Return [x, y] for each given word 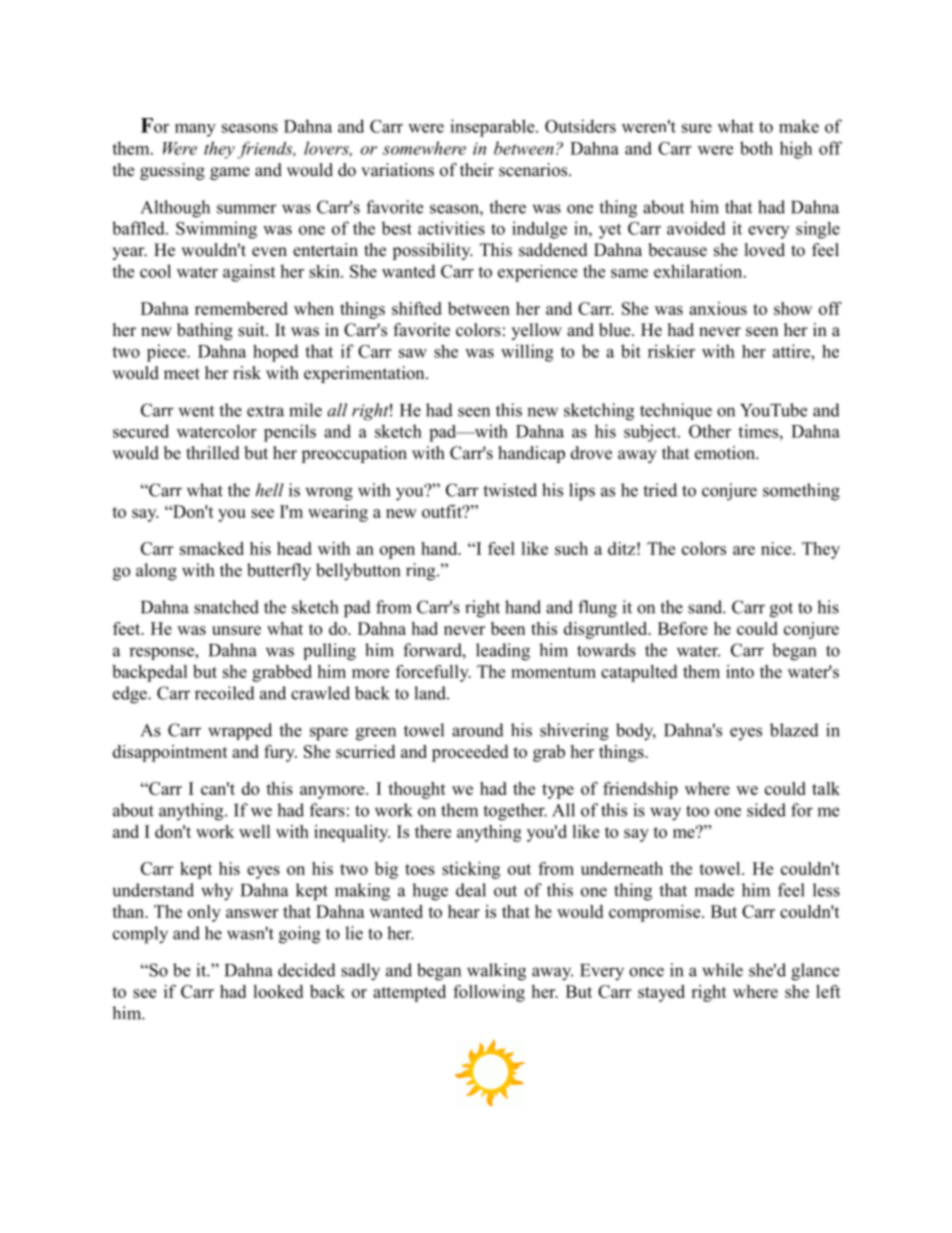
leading [503, 652]
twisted [510, 490]
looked [278, 991]
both [756, 148]
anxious [718, 308]
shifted [417, 308]
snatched [226, 607]
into [740, 671]
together [515, 812]
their [477, 170]
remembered [241, 308]
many [195, 130]
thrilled [213, 453]
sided [766, 810]
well [255, 831]
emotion [726, 453]
